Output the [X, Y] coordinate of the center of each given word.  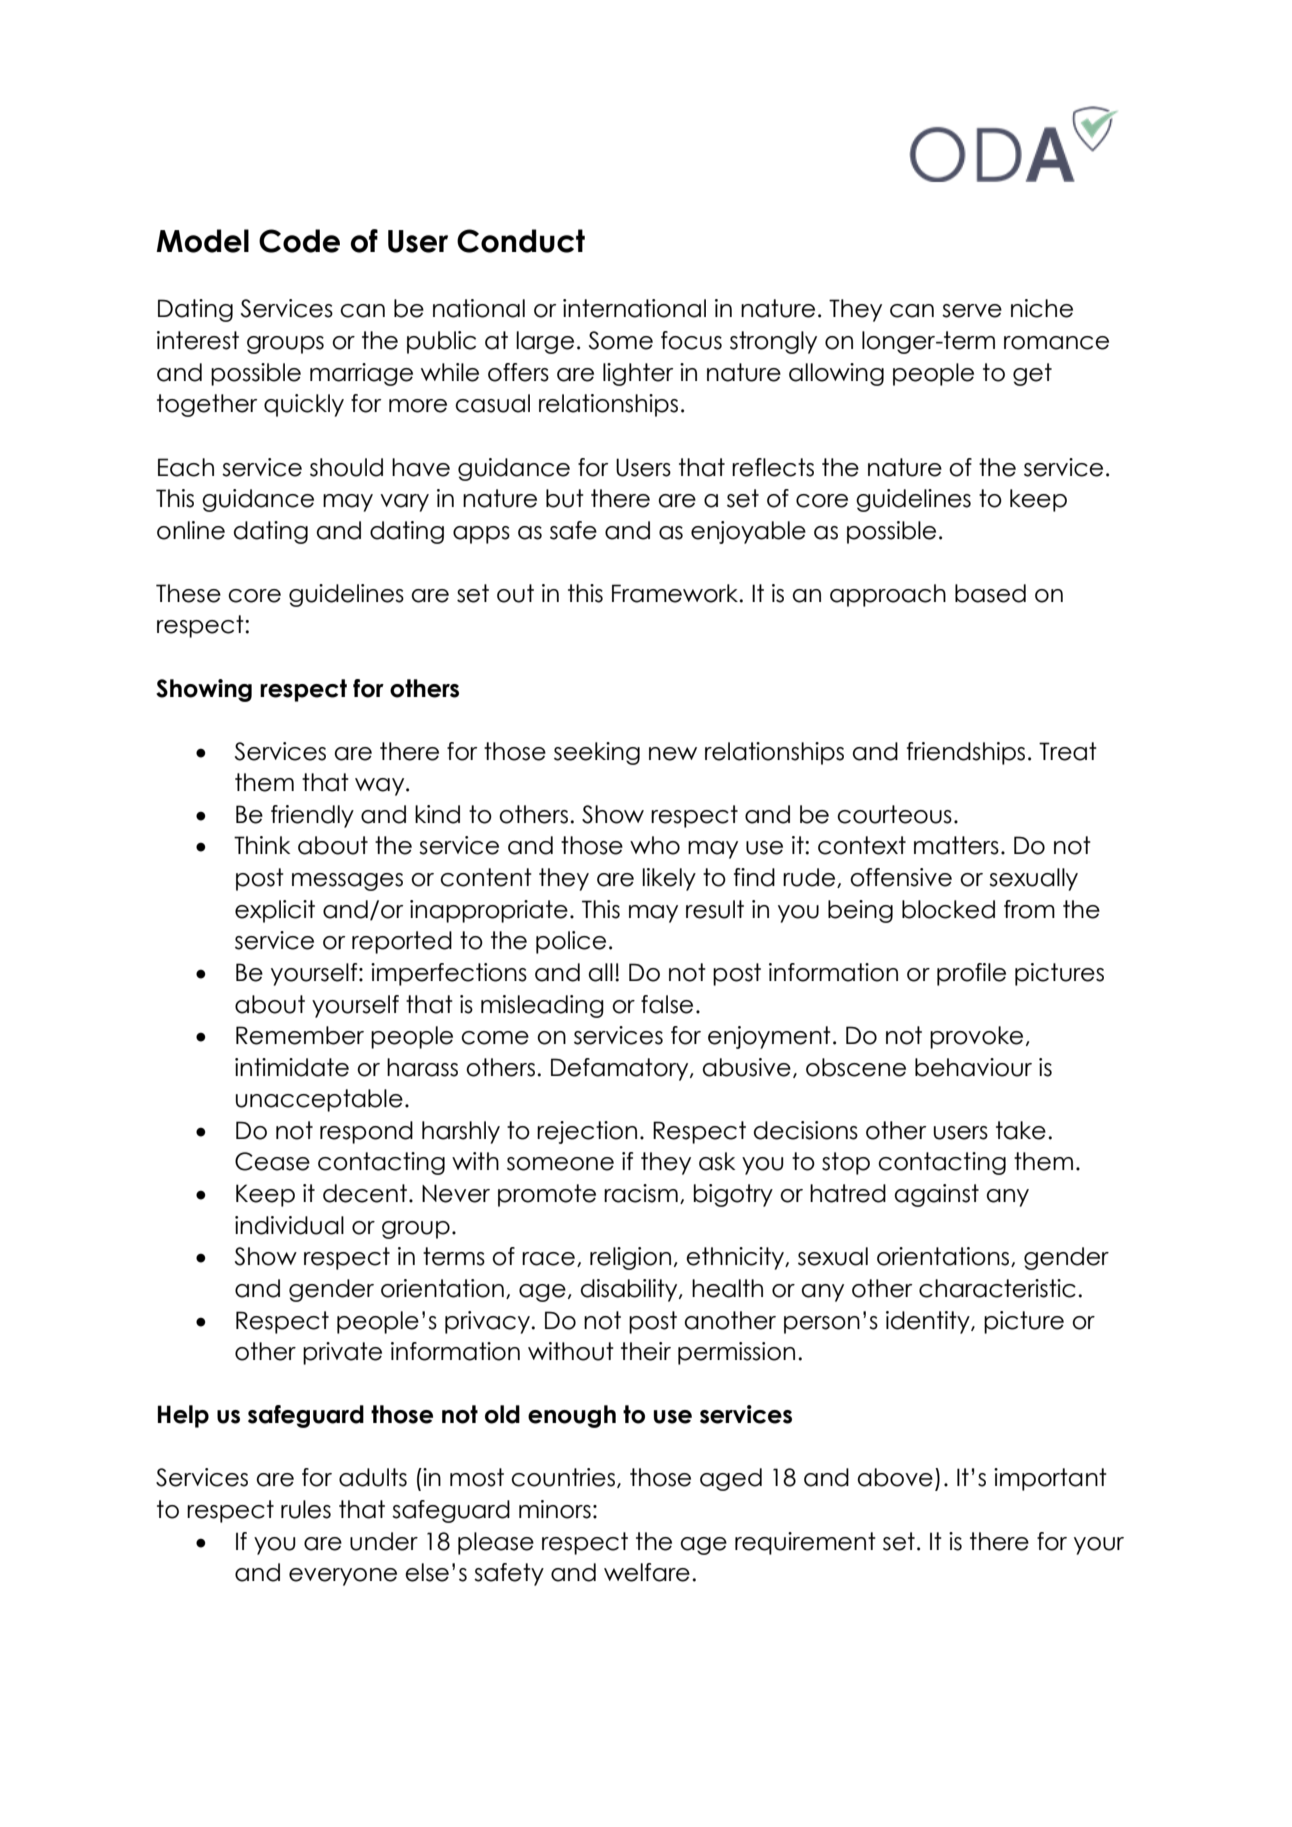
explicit [275, 911]
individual [289, 1225]
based [990, 593]
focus [691, 340]
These [188, 593]
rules [306, 1509]
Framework [676, 593]
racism [641, 1193]
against [936, 1195]
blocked [948, 909]
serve [972, 311]
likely [669, 879]
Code [299, 241]
